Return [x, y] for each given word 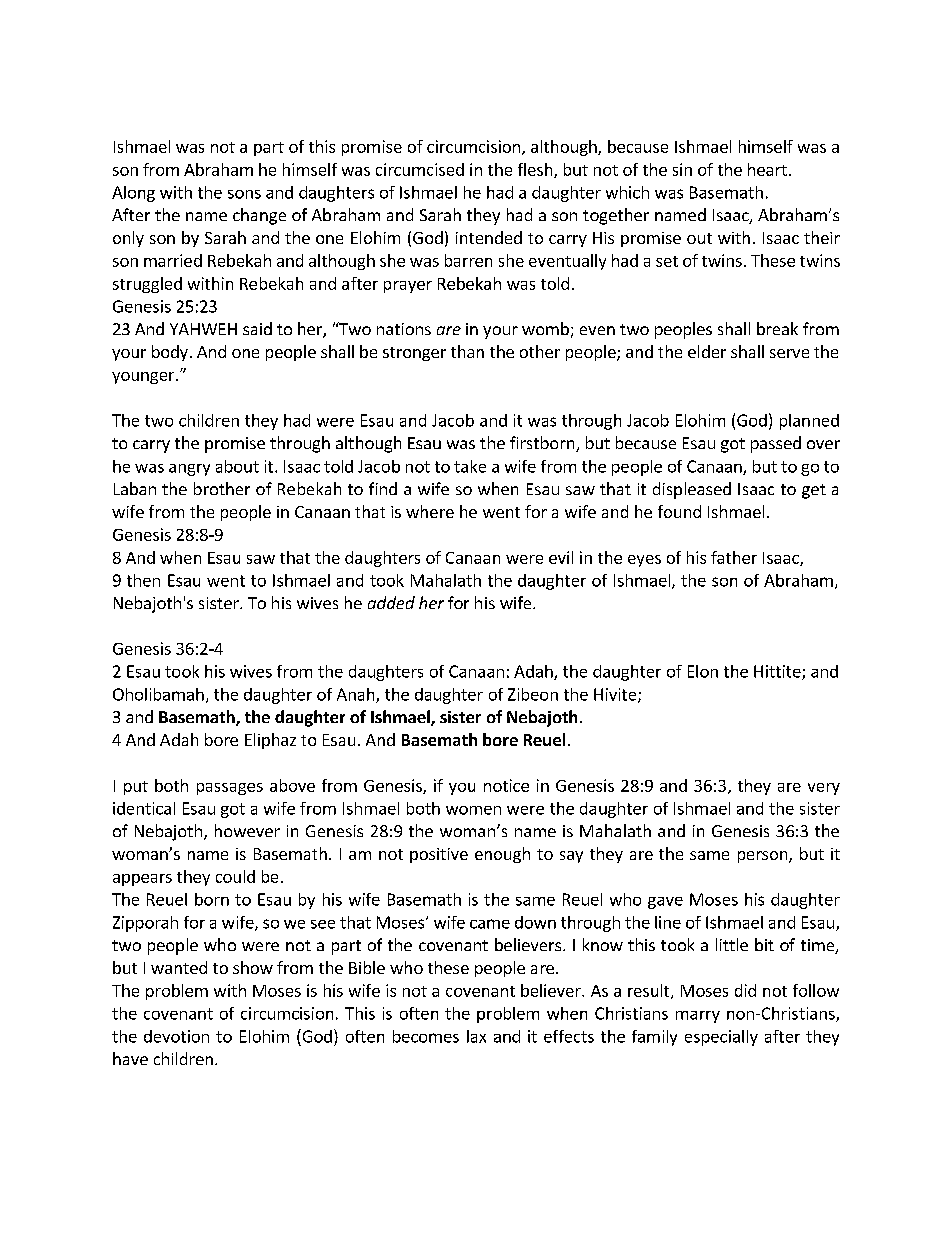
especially [721, 1038]
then [143, 580]
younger [144, 378]
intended [489, 237]
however [247, 830]
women [473, 810]
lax [476, 1036]
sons [244, 194]
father [734, 557]
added [391, 602]
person [764, 857]
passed [776, 444]
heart [767, 169]
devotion [176, 1036]
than [467, 351]
